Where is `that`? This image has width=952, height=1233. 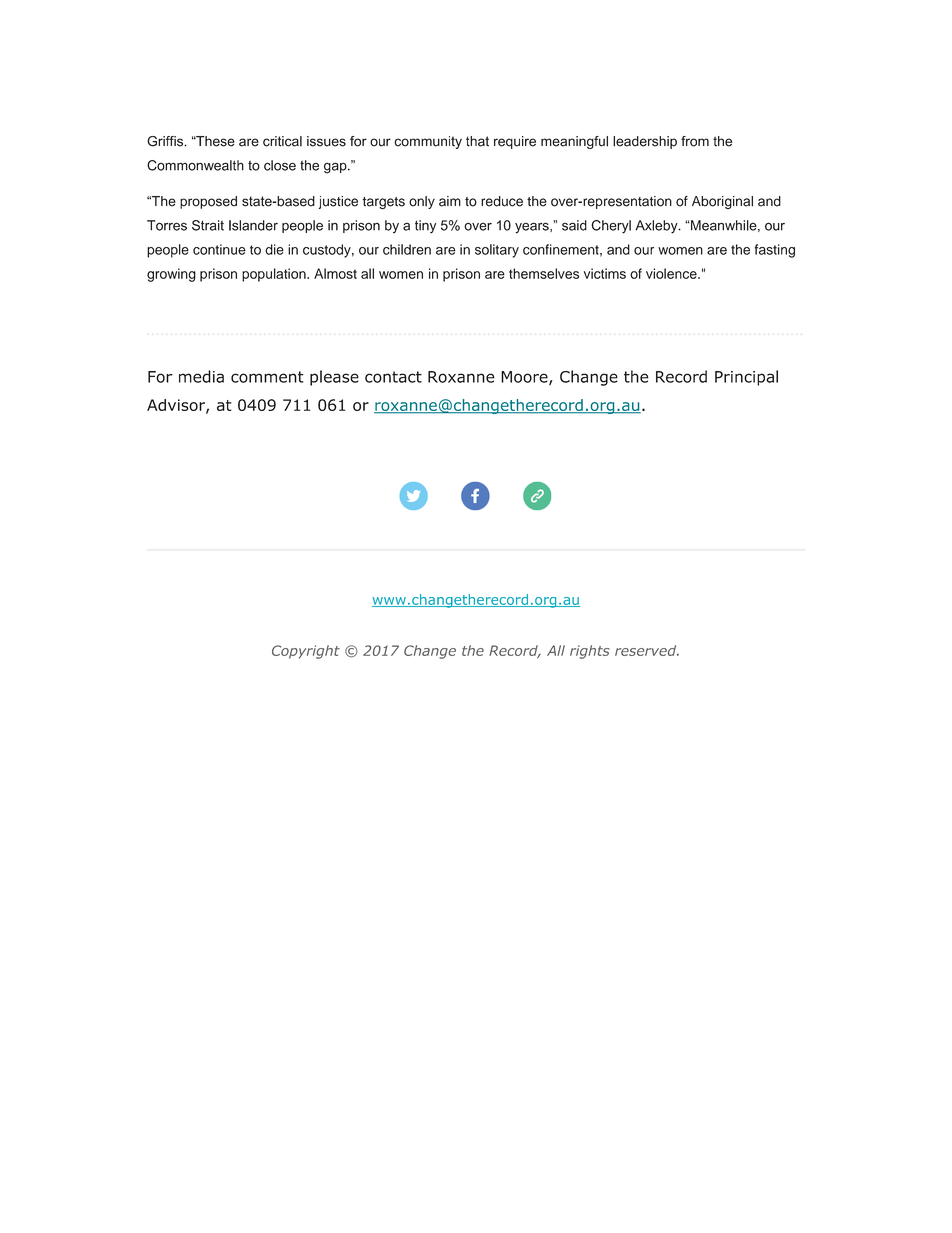
that is located at coordinates (477, 141).
